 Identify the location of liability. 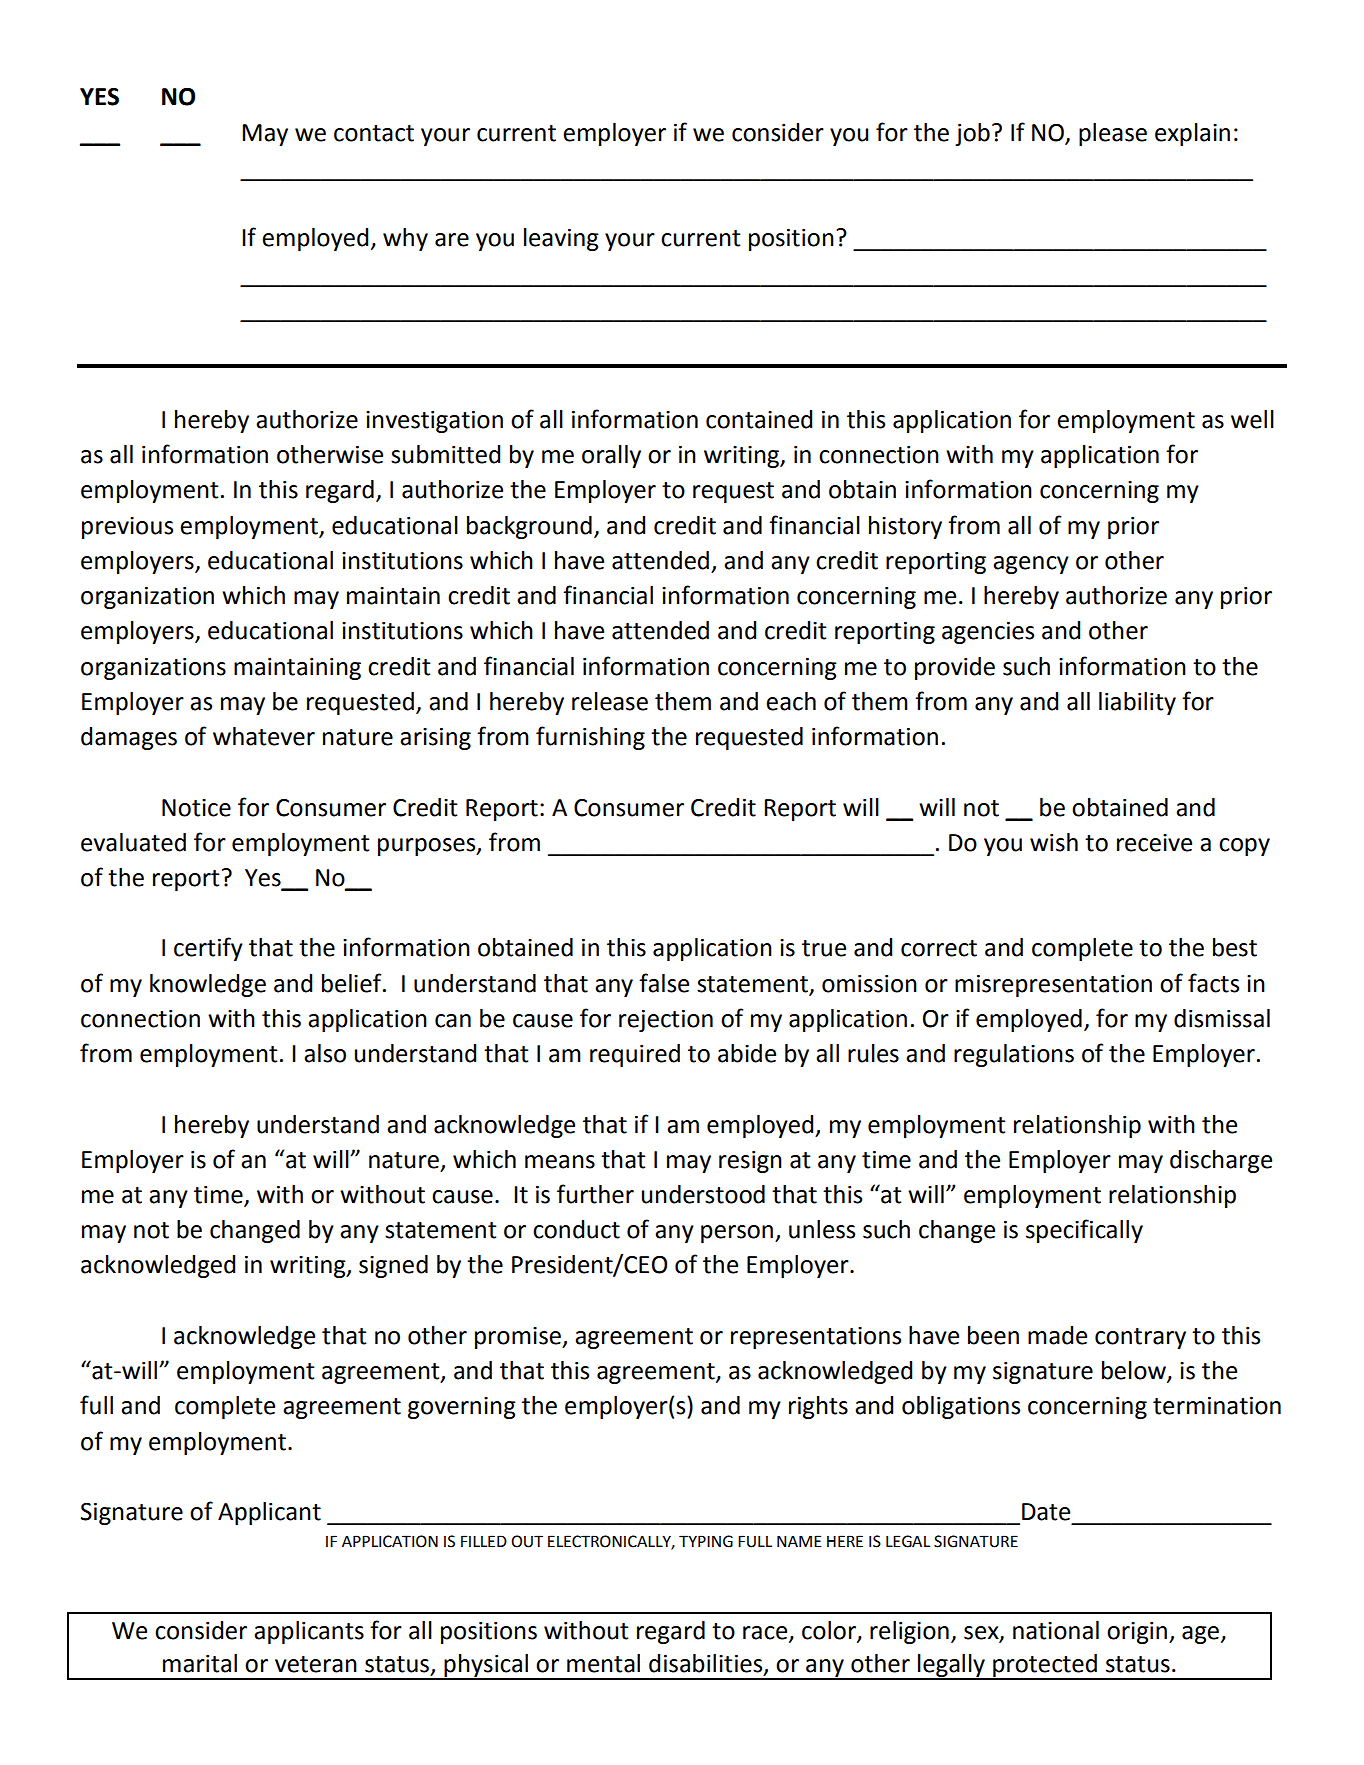
(1137, 703).
